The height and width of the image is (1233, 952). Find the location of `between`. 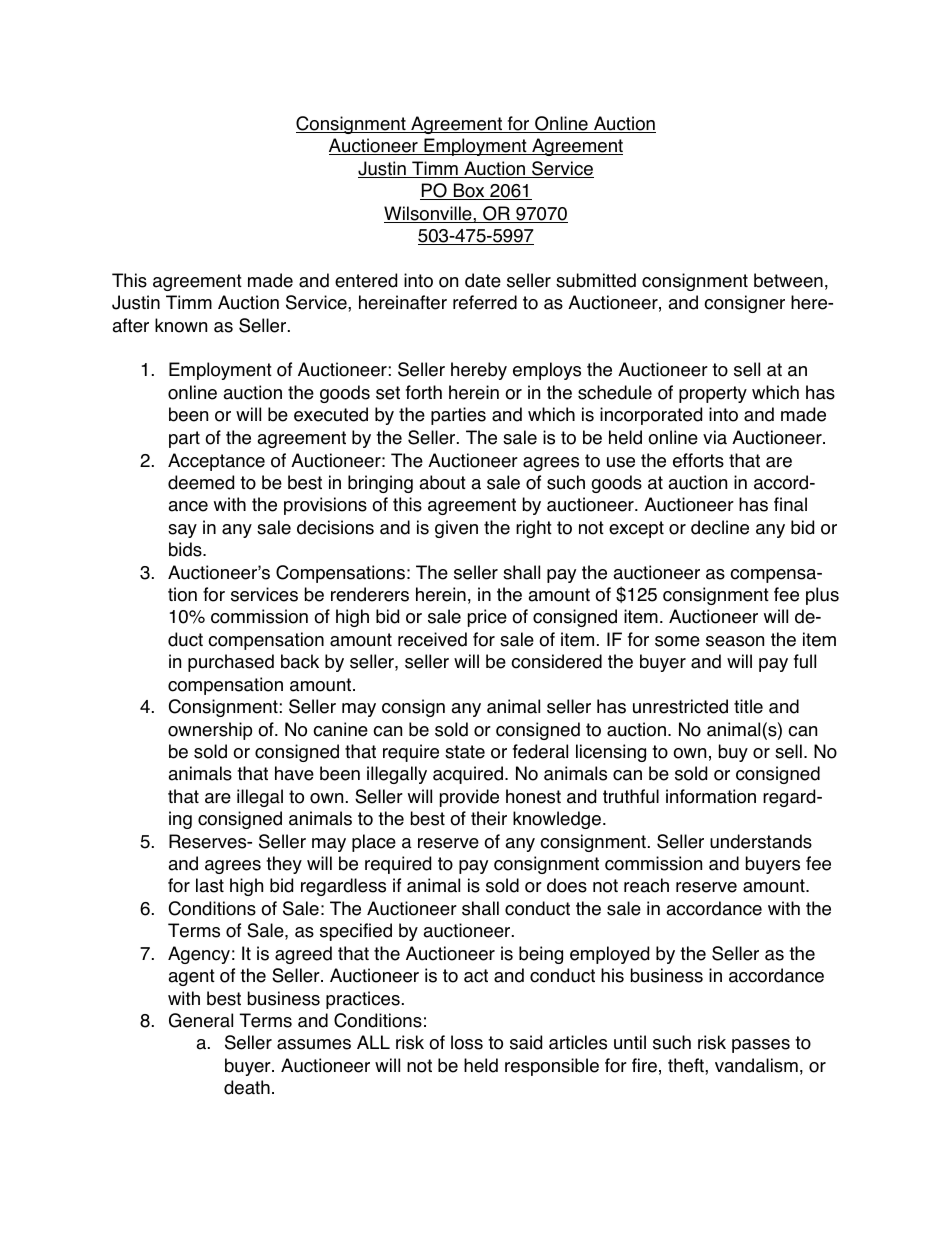

between is located at coordinates (788, 280).
